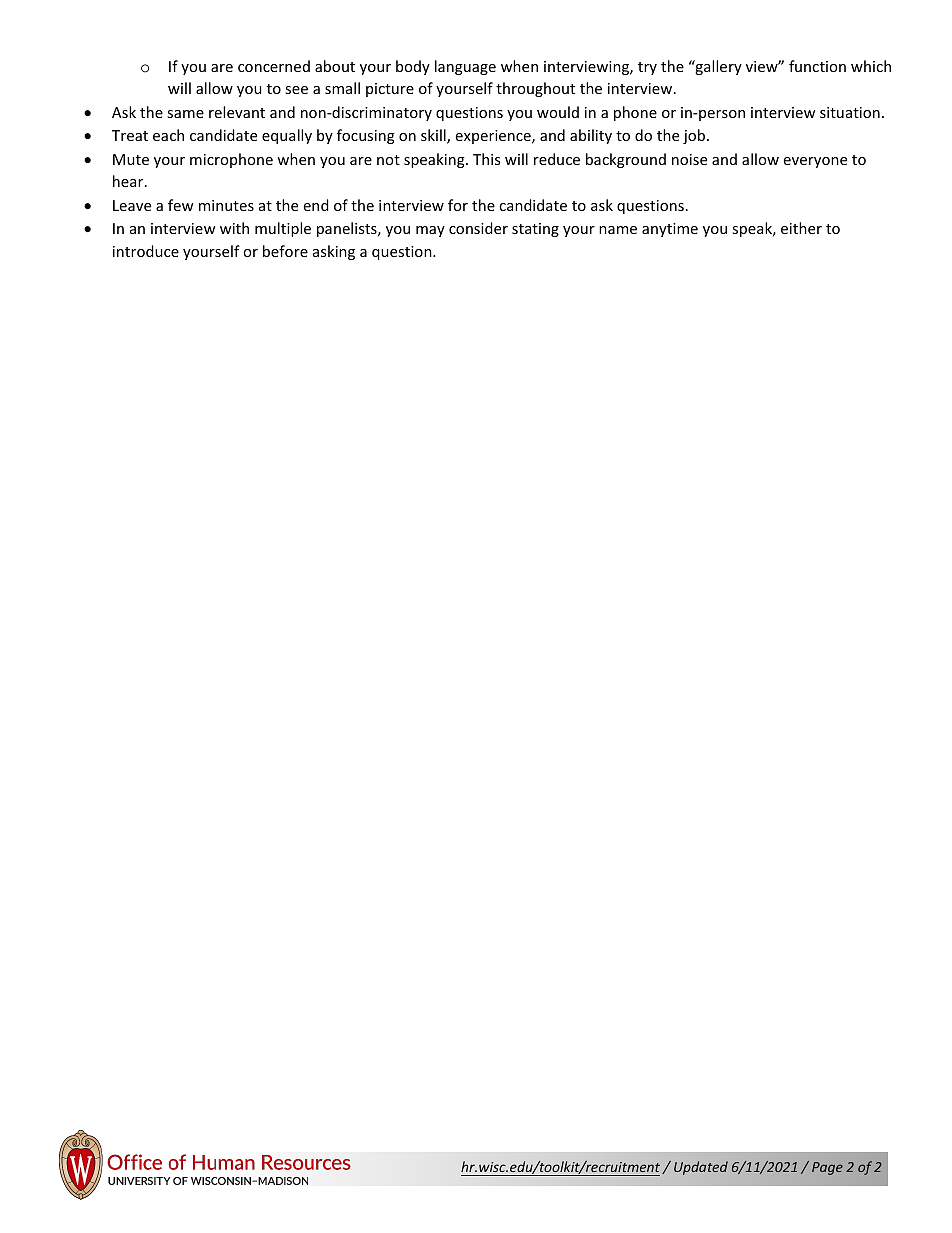  I want to click on function, so click(817, 66).
